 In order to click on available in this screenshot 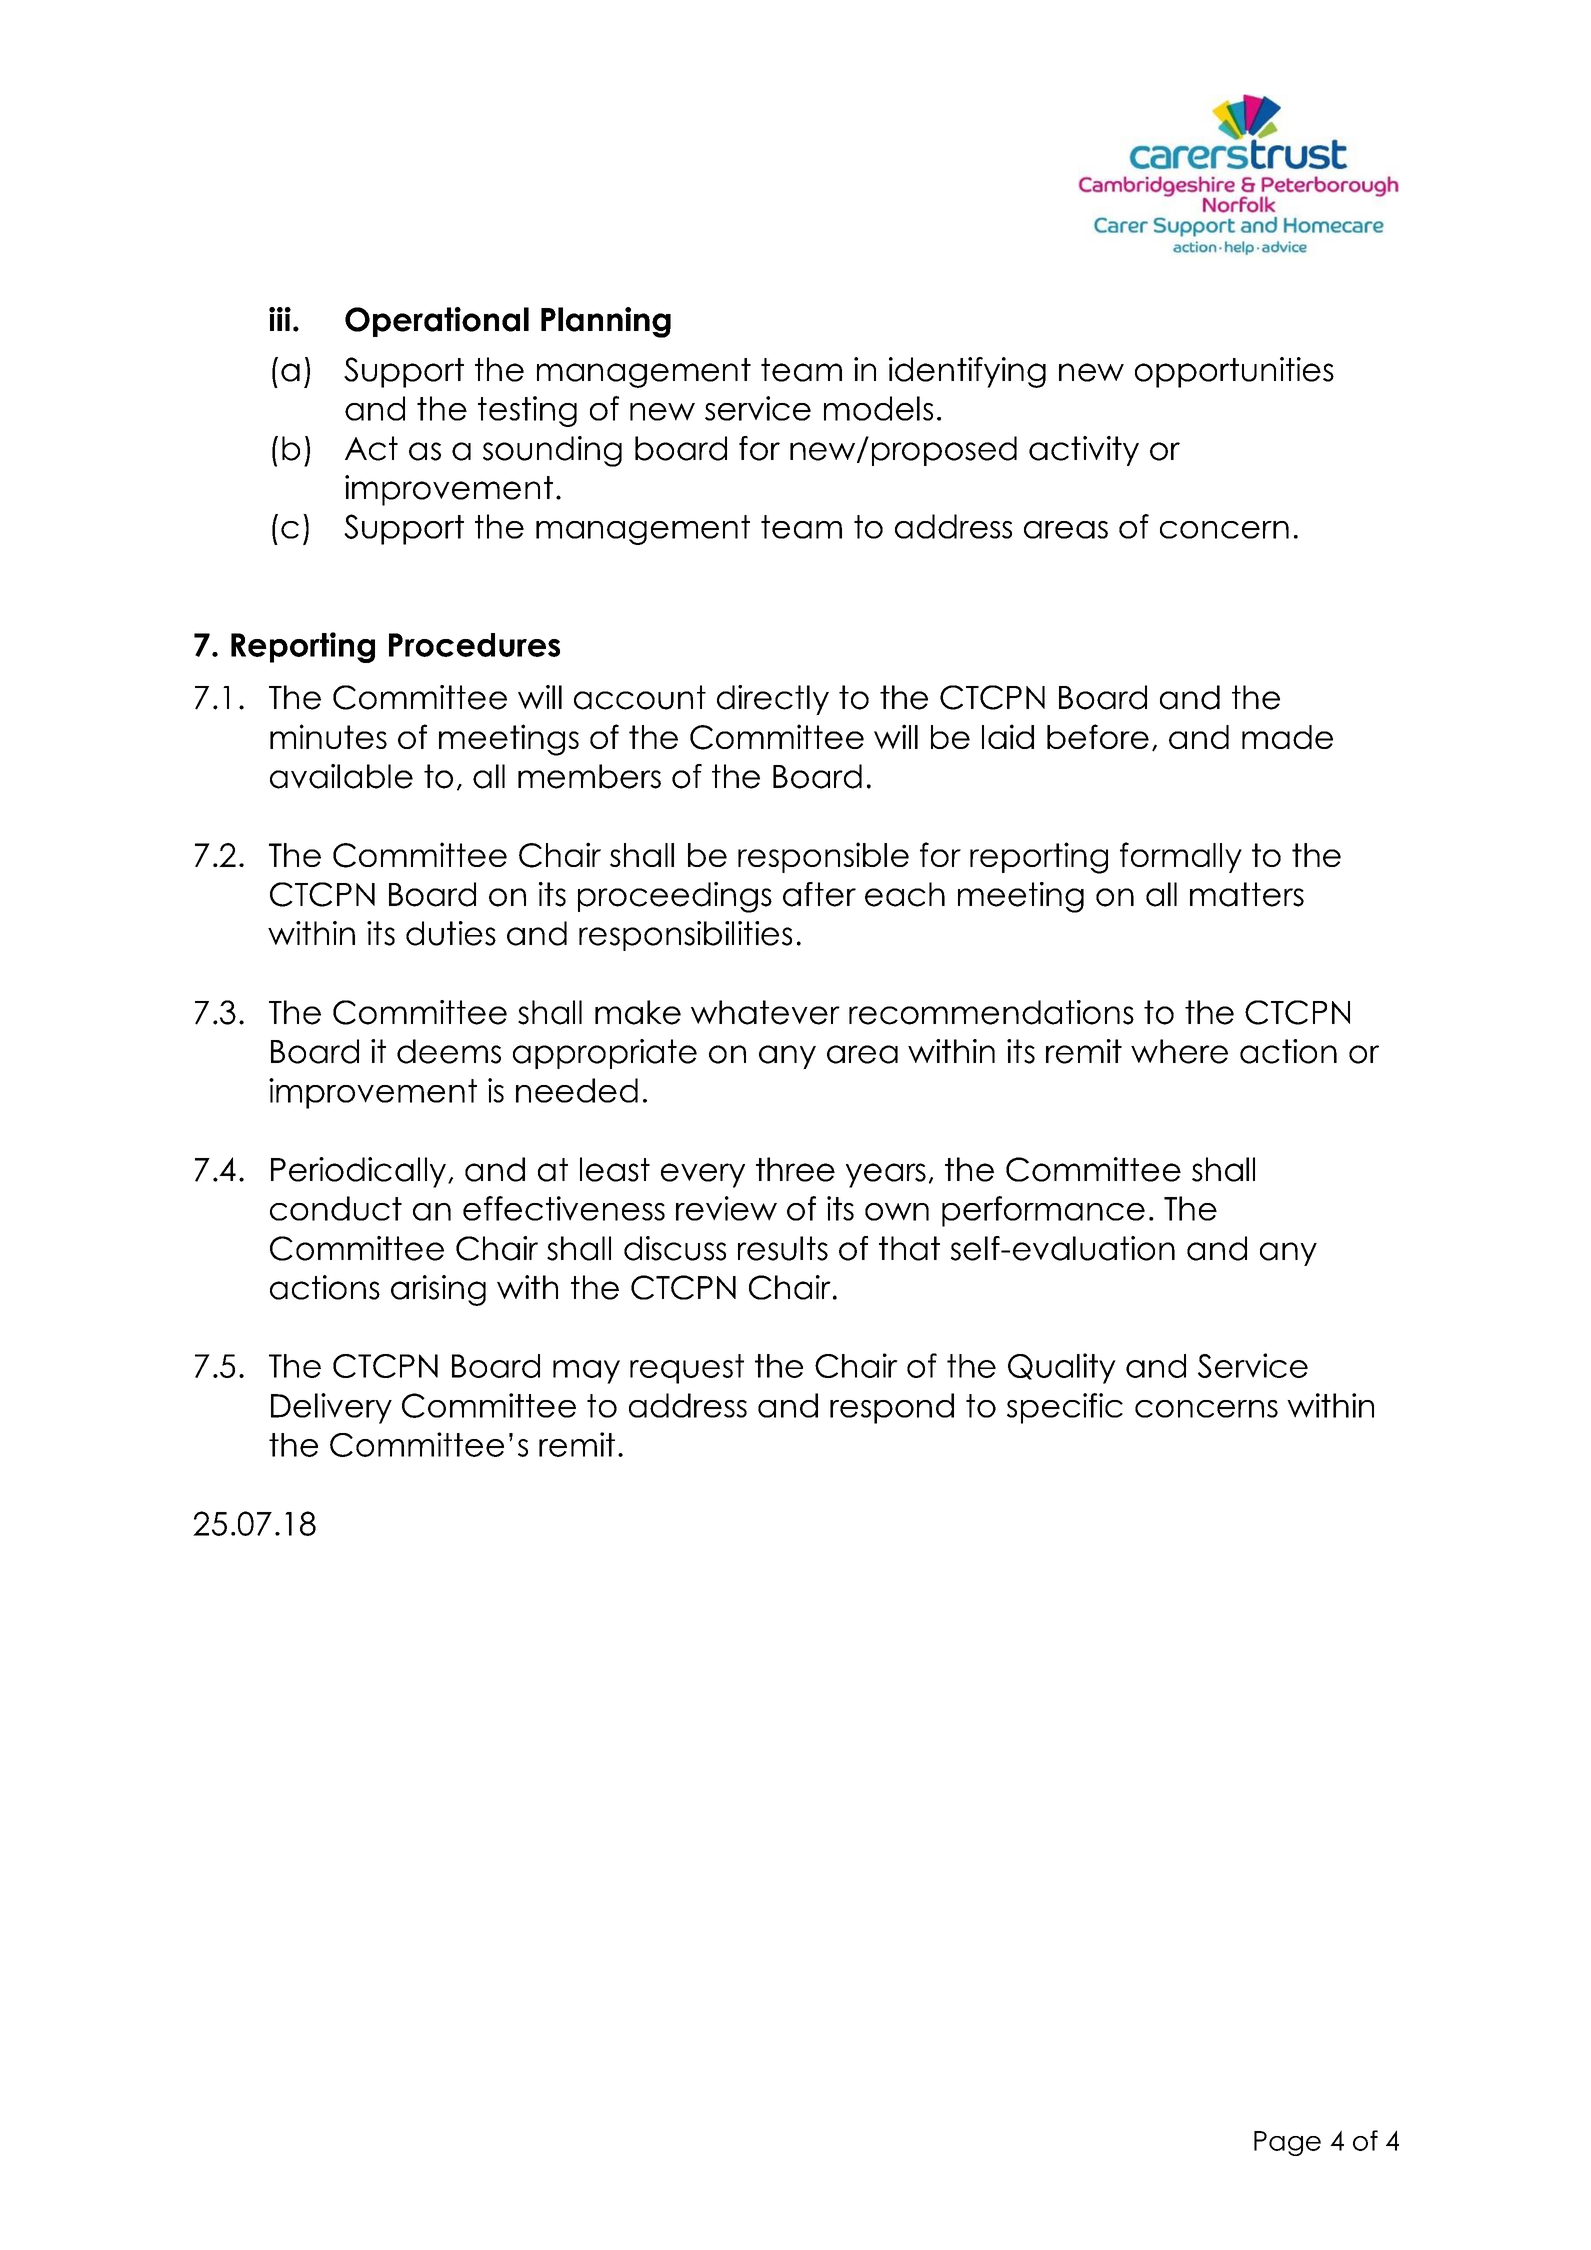, I will do `click(341, 776)`.
